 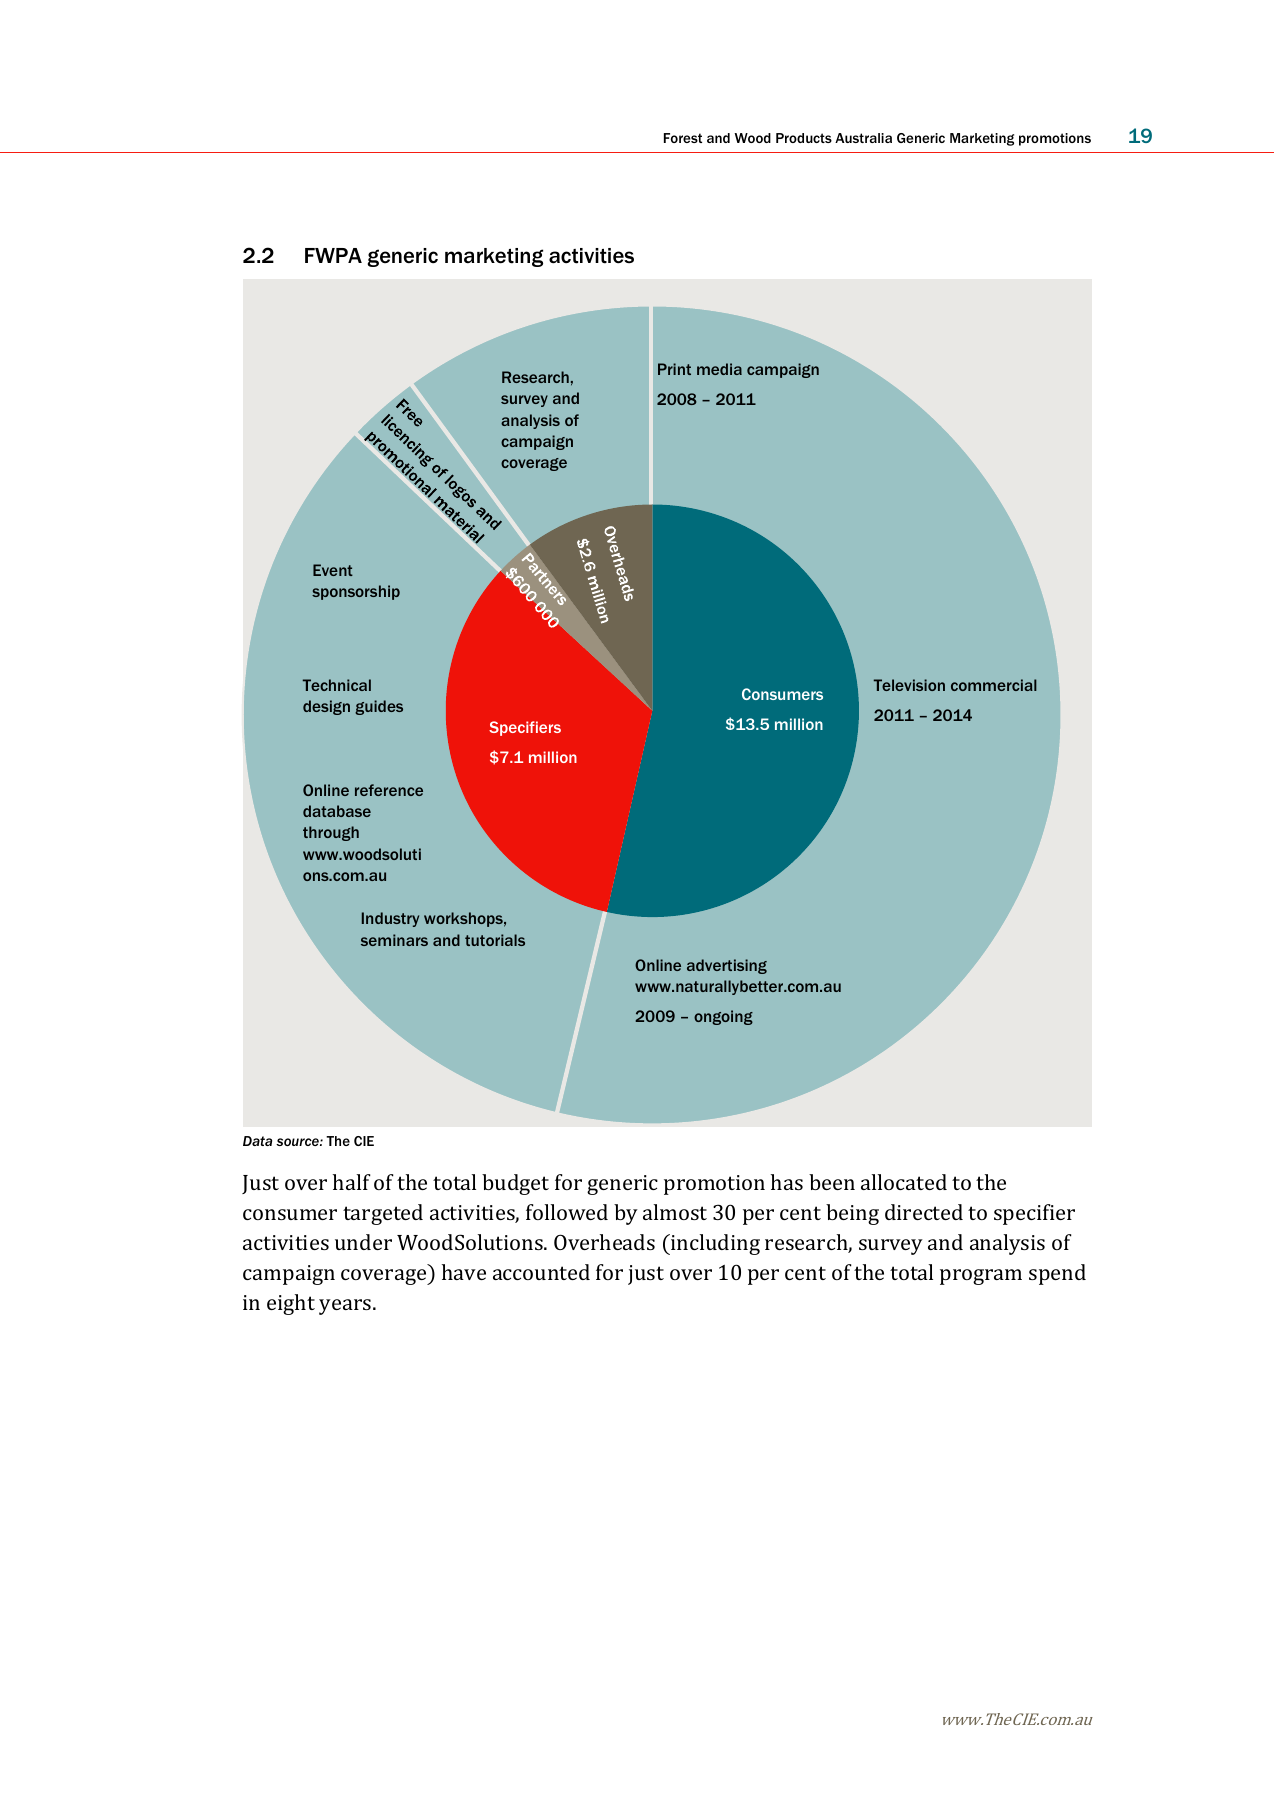 I want to click on advertising, so click(x=727, y=966).
